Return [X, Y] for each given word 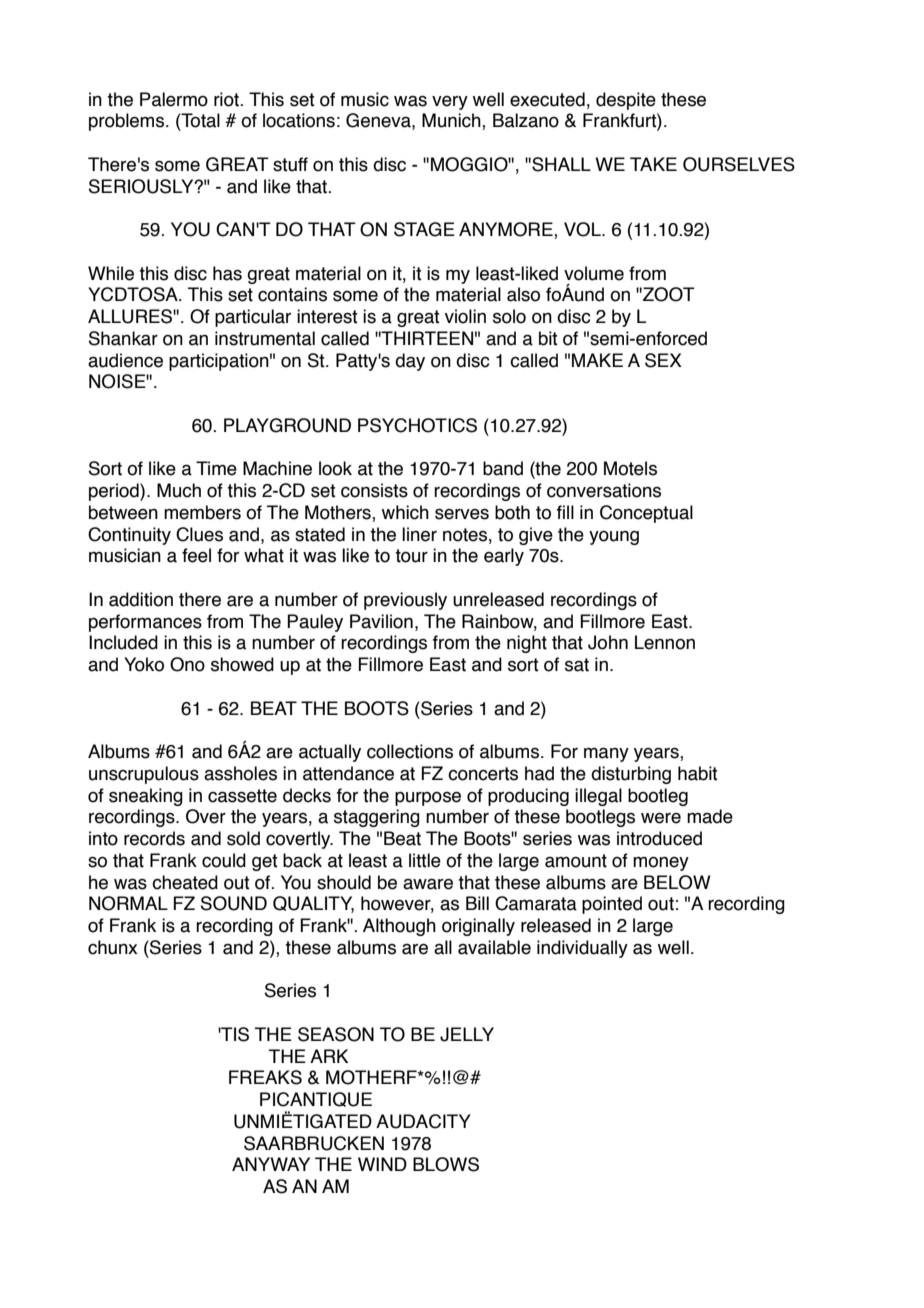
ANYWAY [271, 1164]
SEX [663, 360]
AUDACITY [423, 1121]
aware [428, 884]
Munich [452, 121]
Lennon [665, 642]
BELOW [677, 882]
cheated [185, 882]
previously [405, 601]
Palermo [174, 99]
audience [125, 360]
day [410, 362]
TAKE [653, 164]
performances [145, 623]
